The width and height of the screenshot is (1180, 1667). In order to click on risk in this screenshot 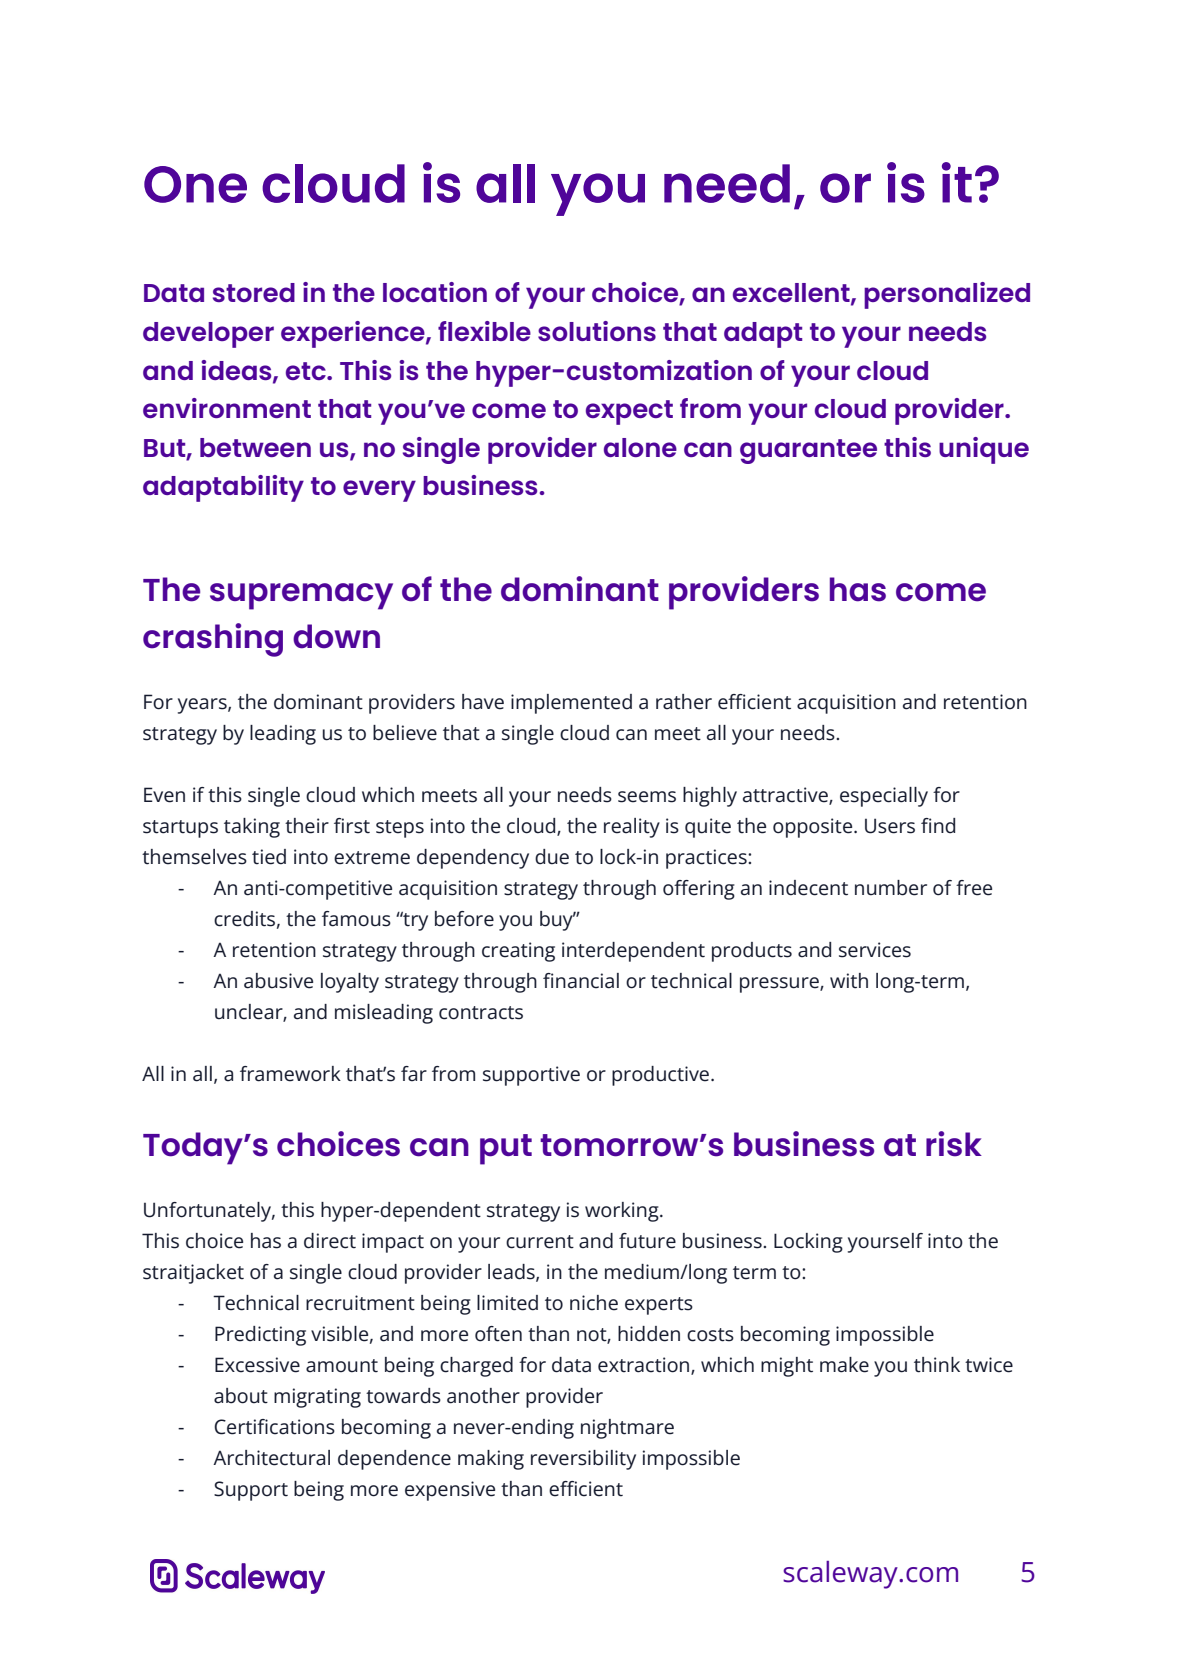, I will do `click(954, 1144)`.
